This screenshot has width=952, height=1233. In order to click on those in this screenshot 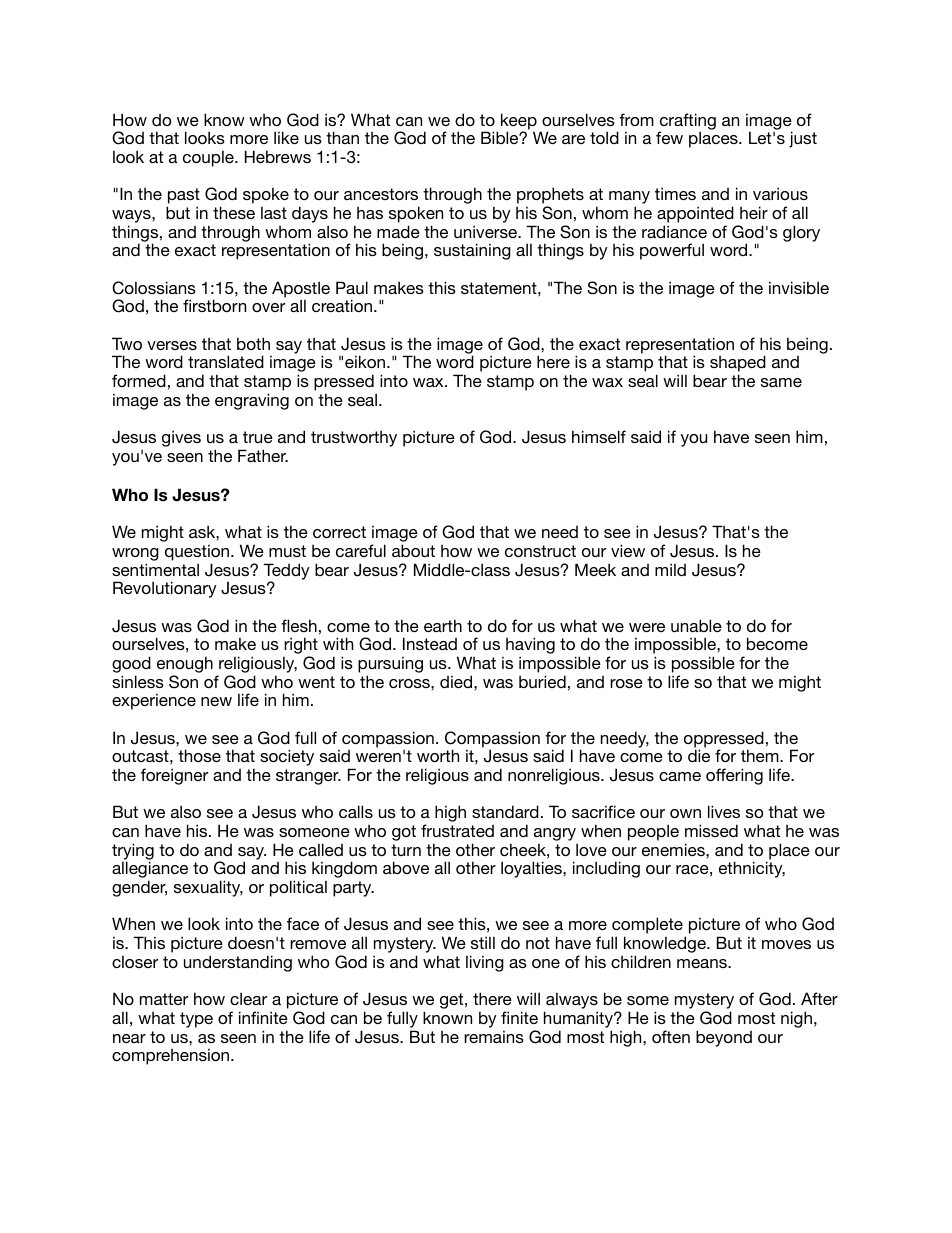, I will do `click(199, 755)`.
